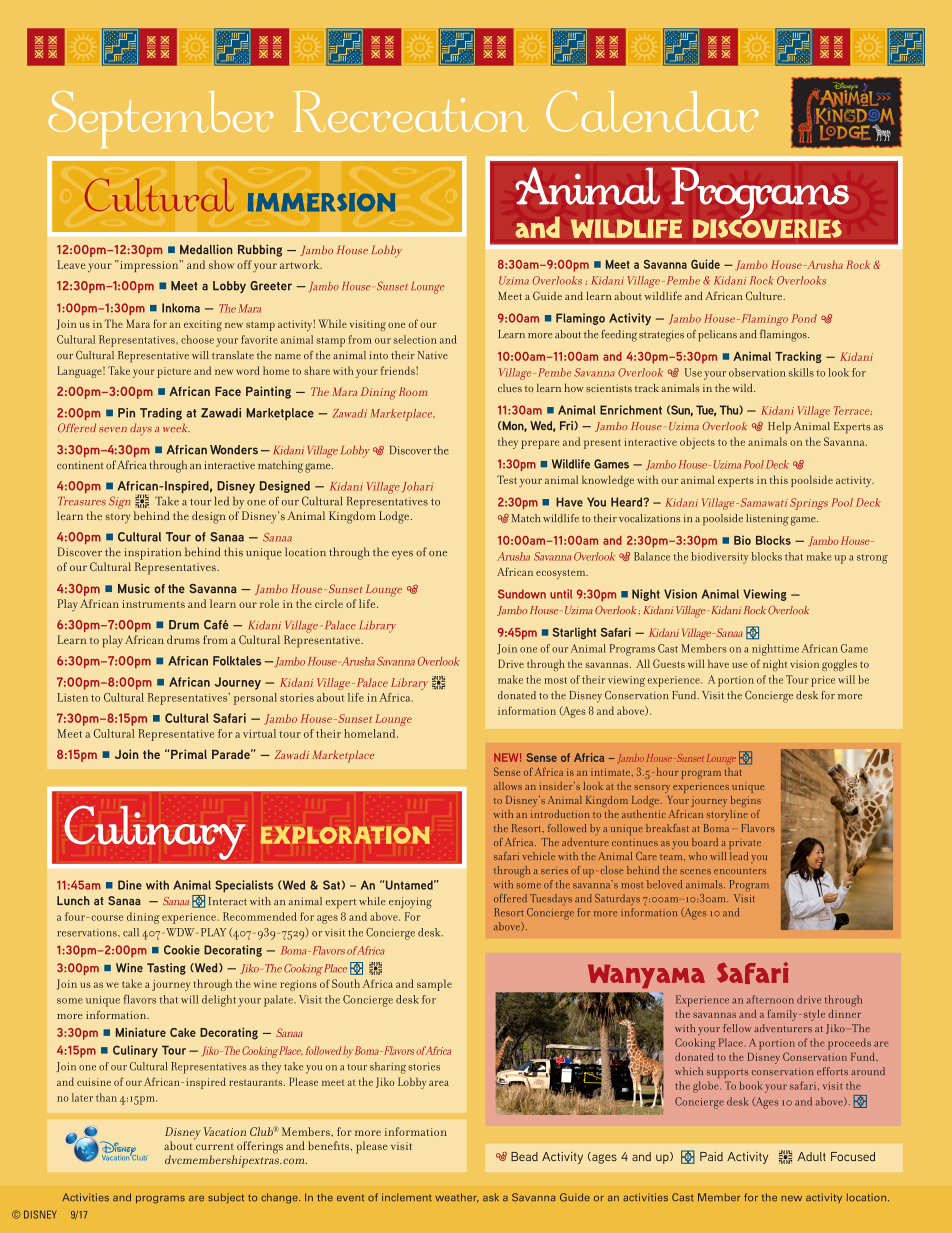 The width and height of the screenshot is (952, 1233). What do you see at coordinates (234, 450) in the screenshot?
I see `Wonders` at bounding box center [234, 450].
